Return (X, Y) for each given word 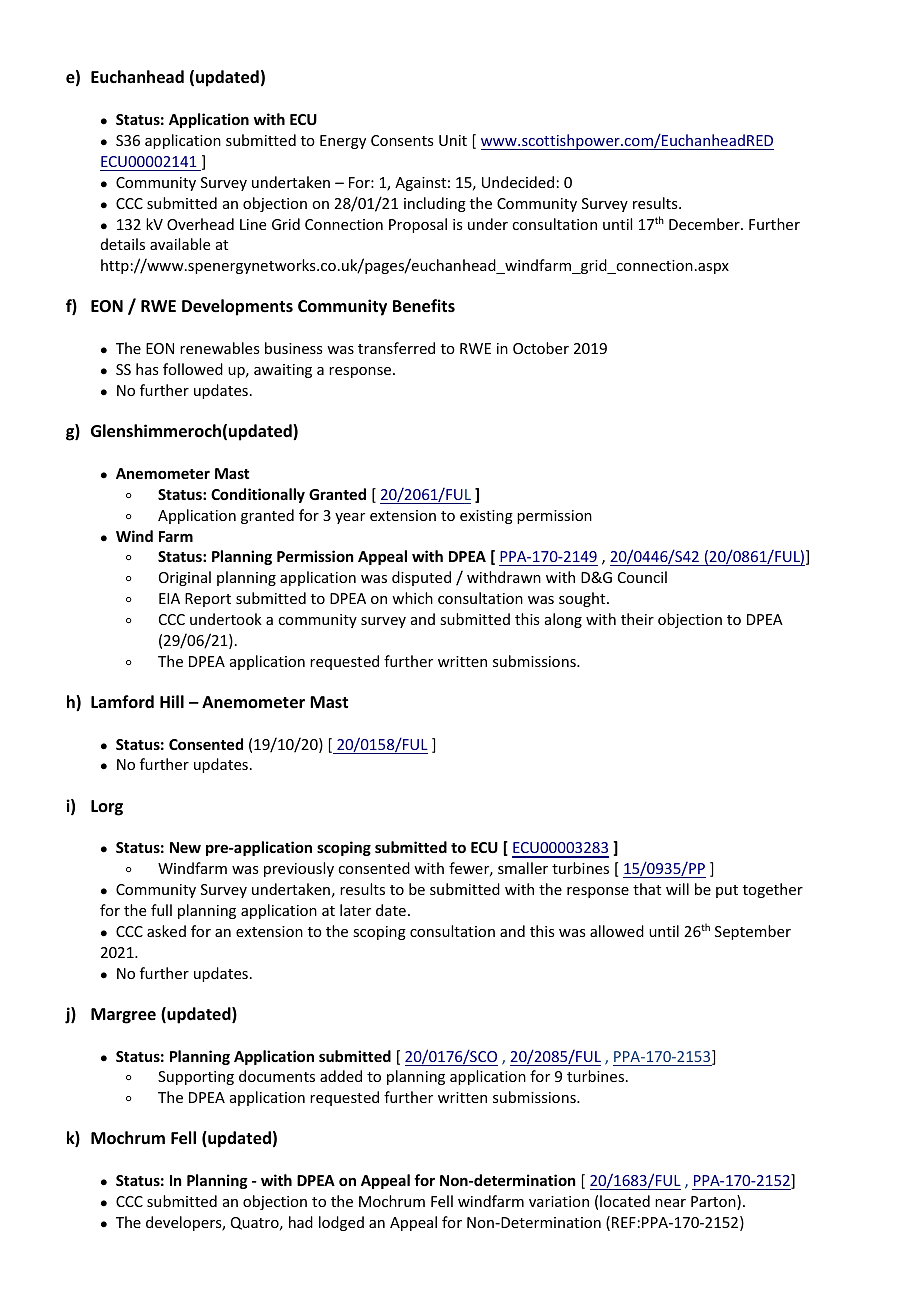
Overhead (200, 224)
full (161, 910)
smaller (523, 868)
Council (642, 577)
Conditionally (258, 495)
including (435, 204)
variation (559, 1201)
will (677, 889)
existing (486, 517)
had (301, 1222)
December (705, 224)
